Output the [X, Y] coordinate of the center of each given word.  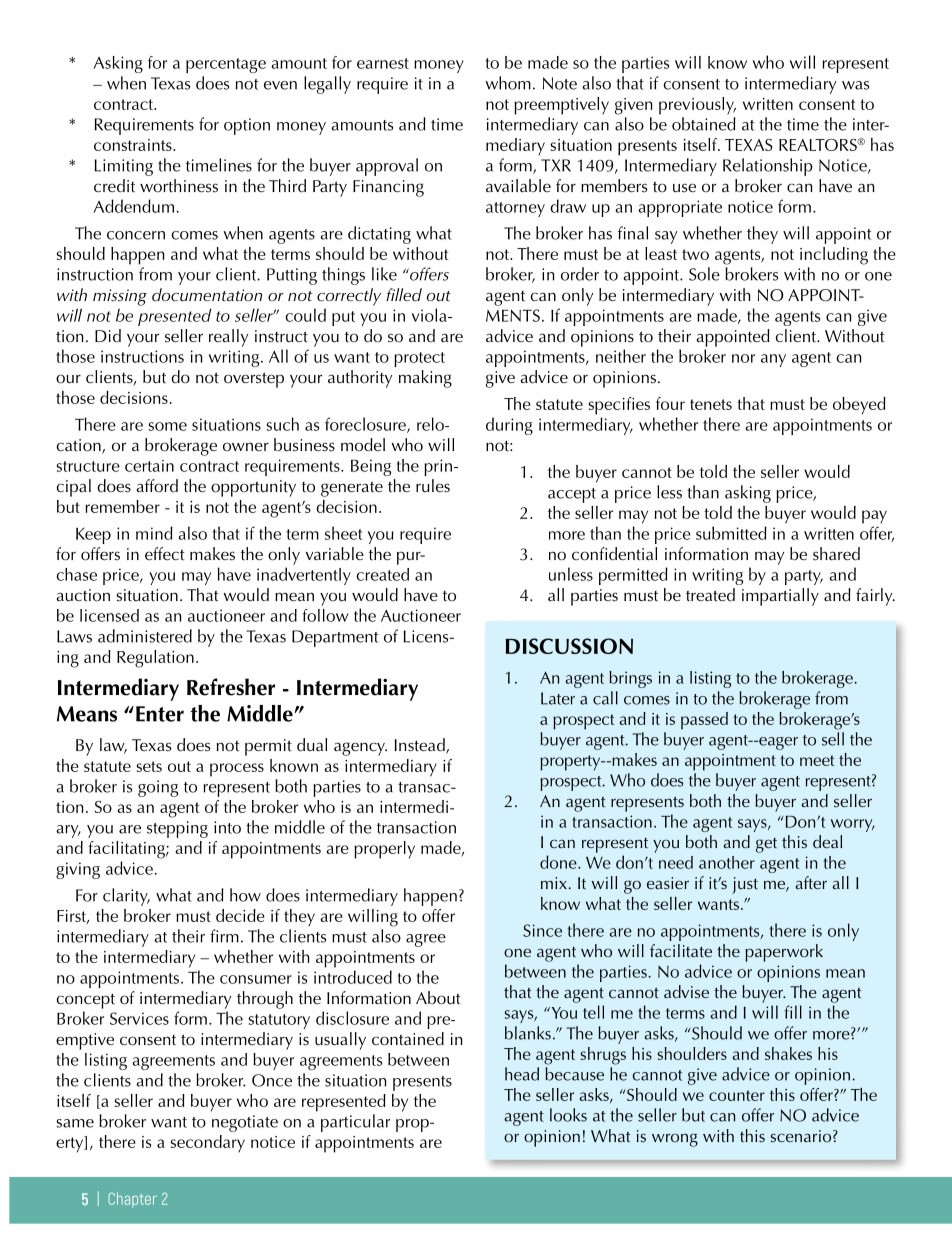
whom [508, 83]
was [855, 85]
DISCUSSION [569, 646]
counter [737, 1095]
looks [568, 1115]
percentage [226, 65]
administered [145, 636]
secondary [208, 1143]
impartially [780, 597]
